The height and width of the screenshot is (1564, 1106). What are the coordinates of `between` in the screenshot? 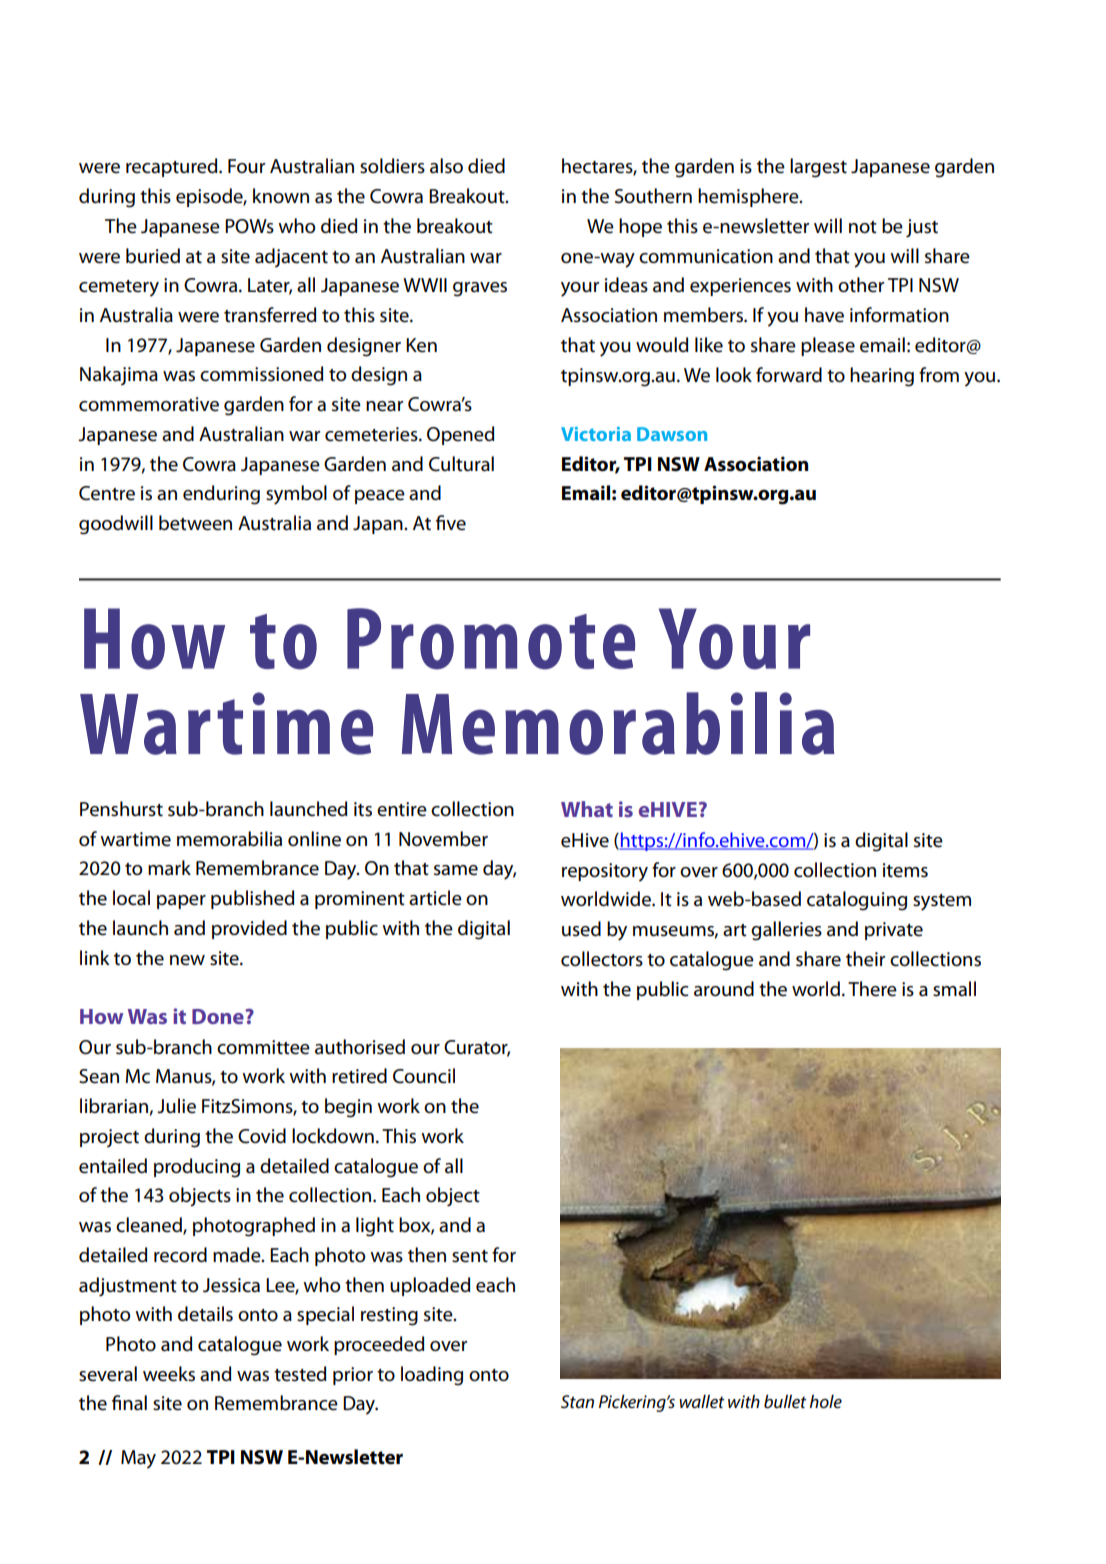 It's located at (195, 523).
